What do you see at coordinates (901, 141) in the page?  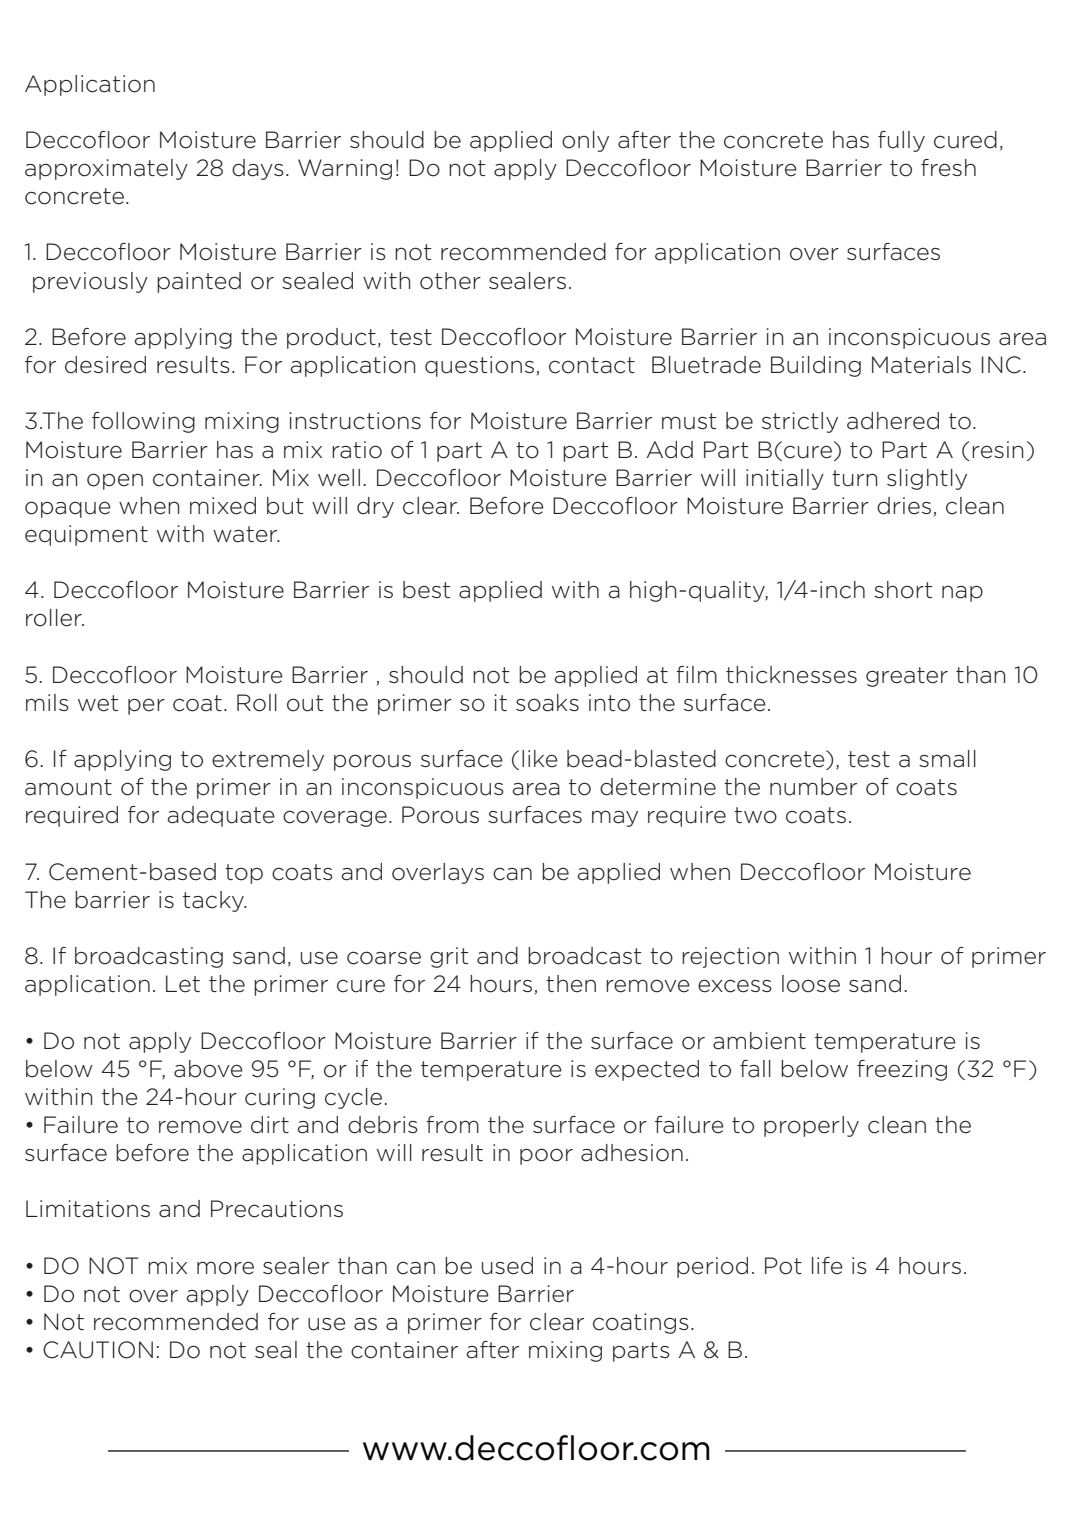 I see `fully` at bounding box center [901, 141].
